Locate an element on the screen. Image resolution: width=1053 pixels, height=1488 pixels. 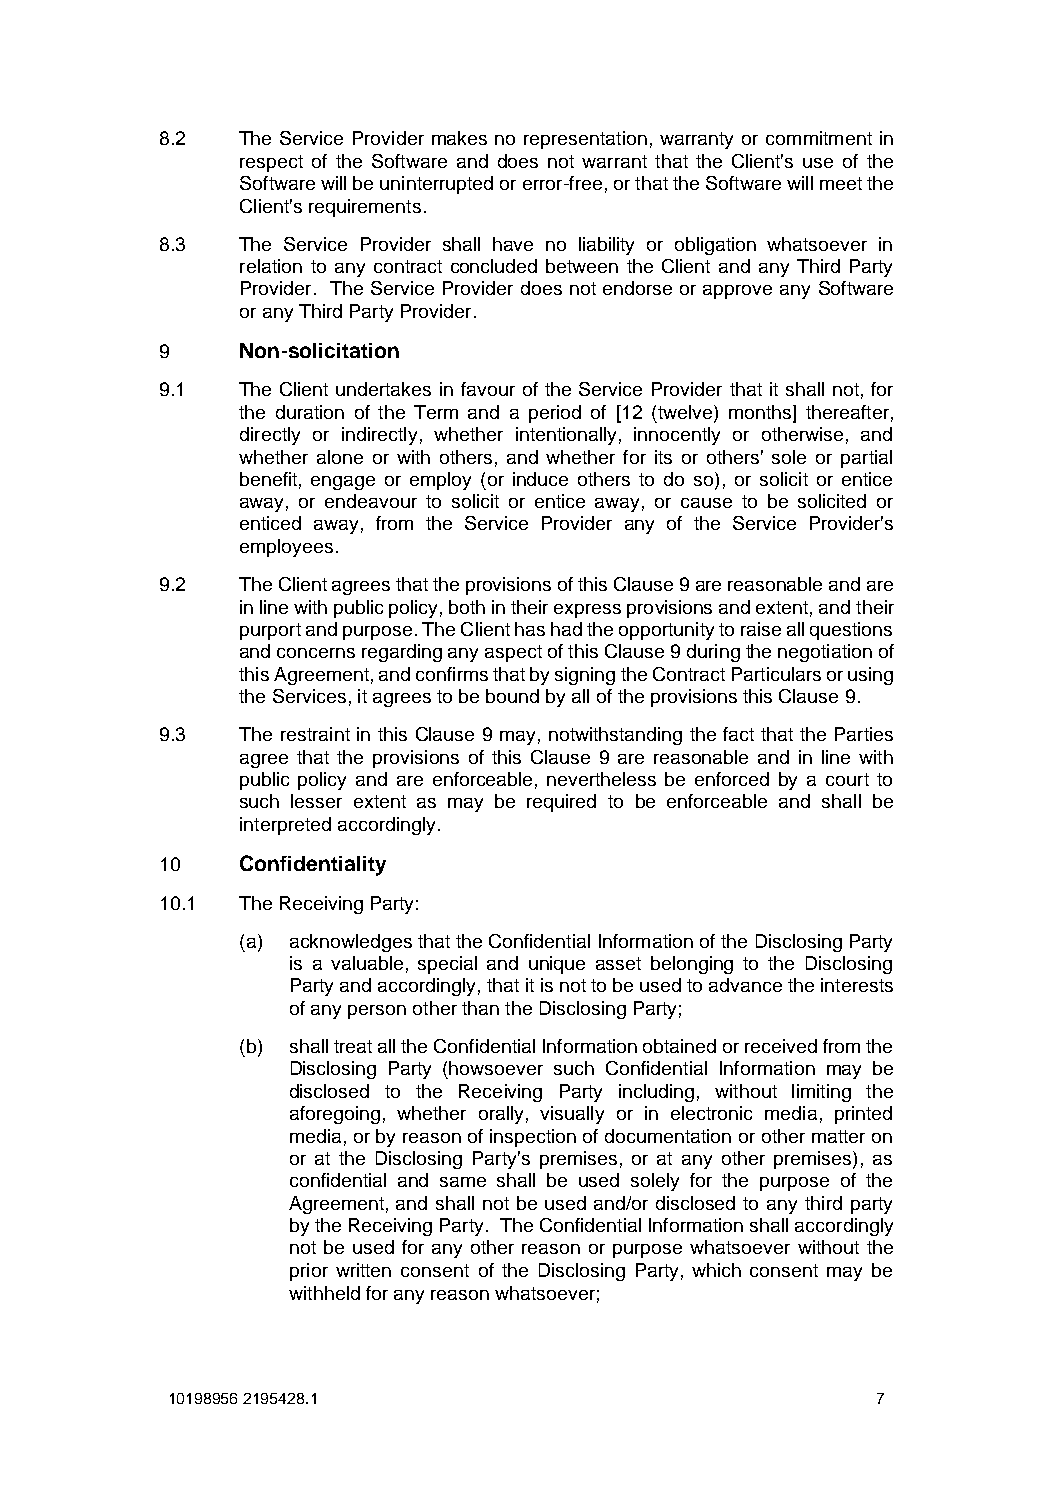
valuable is located at coordinates (367, 963).
